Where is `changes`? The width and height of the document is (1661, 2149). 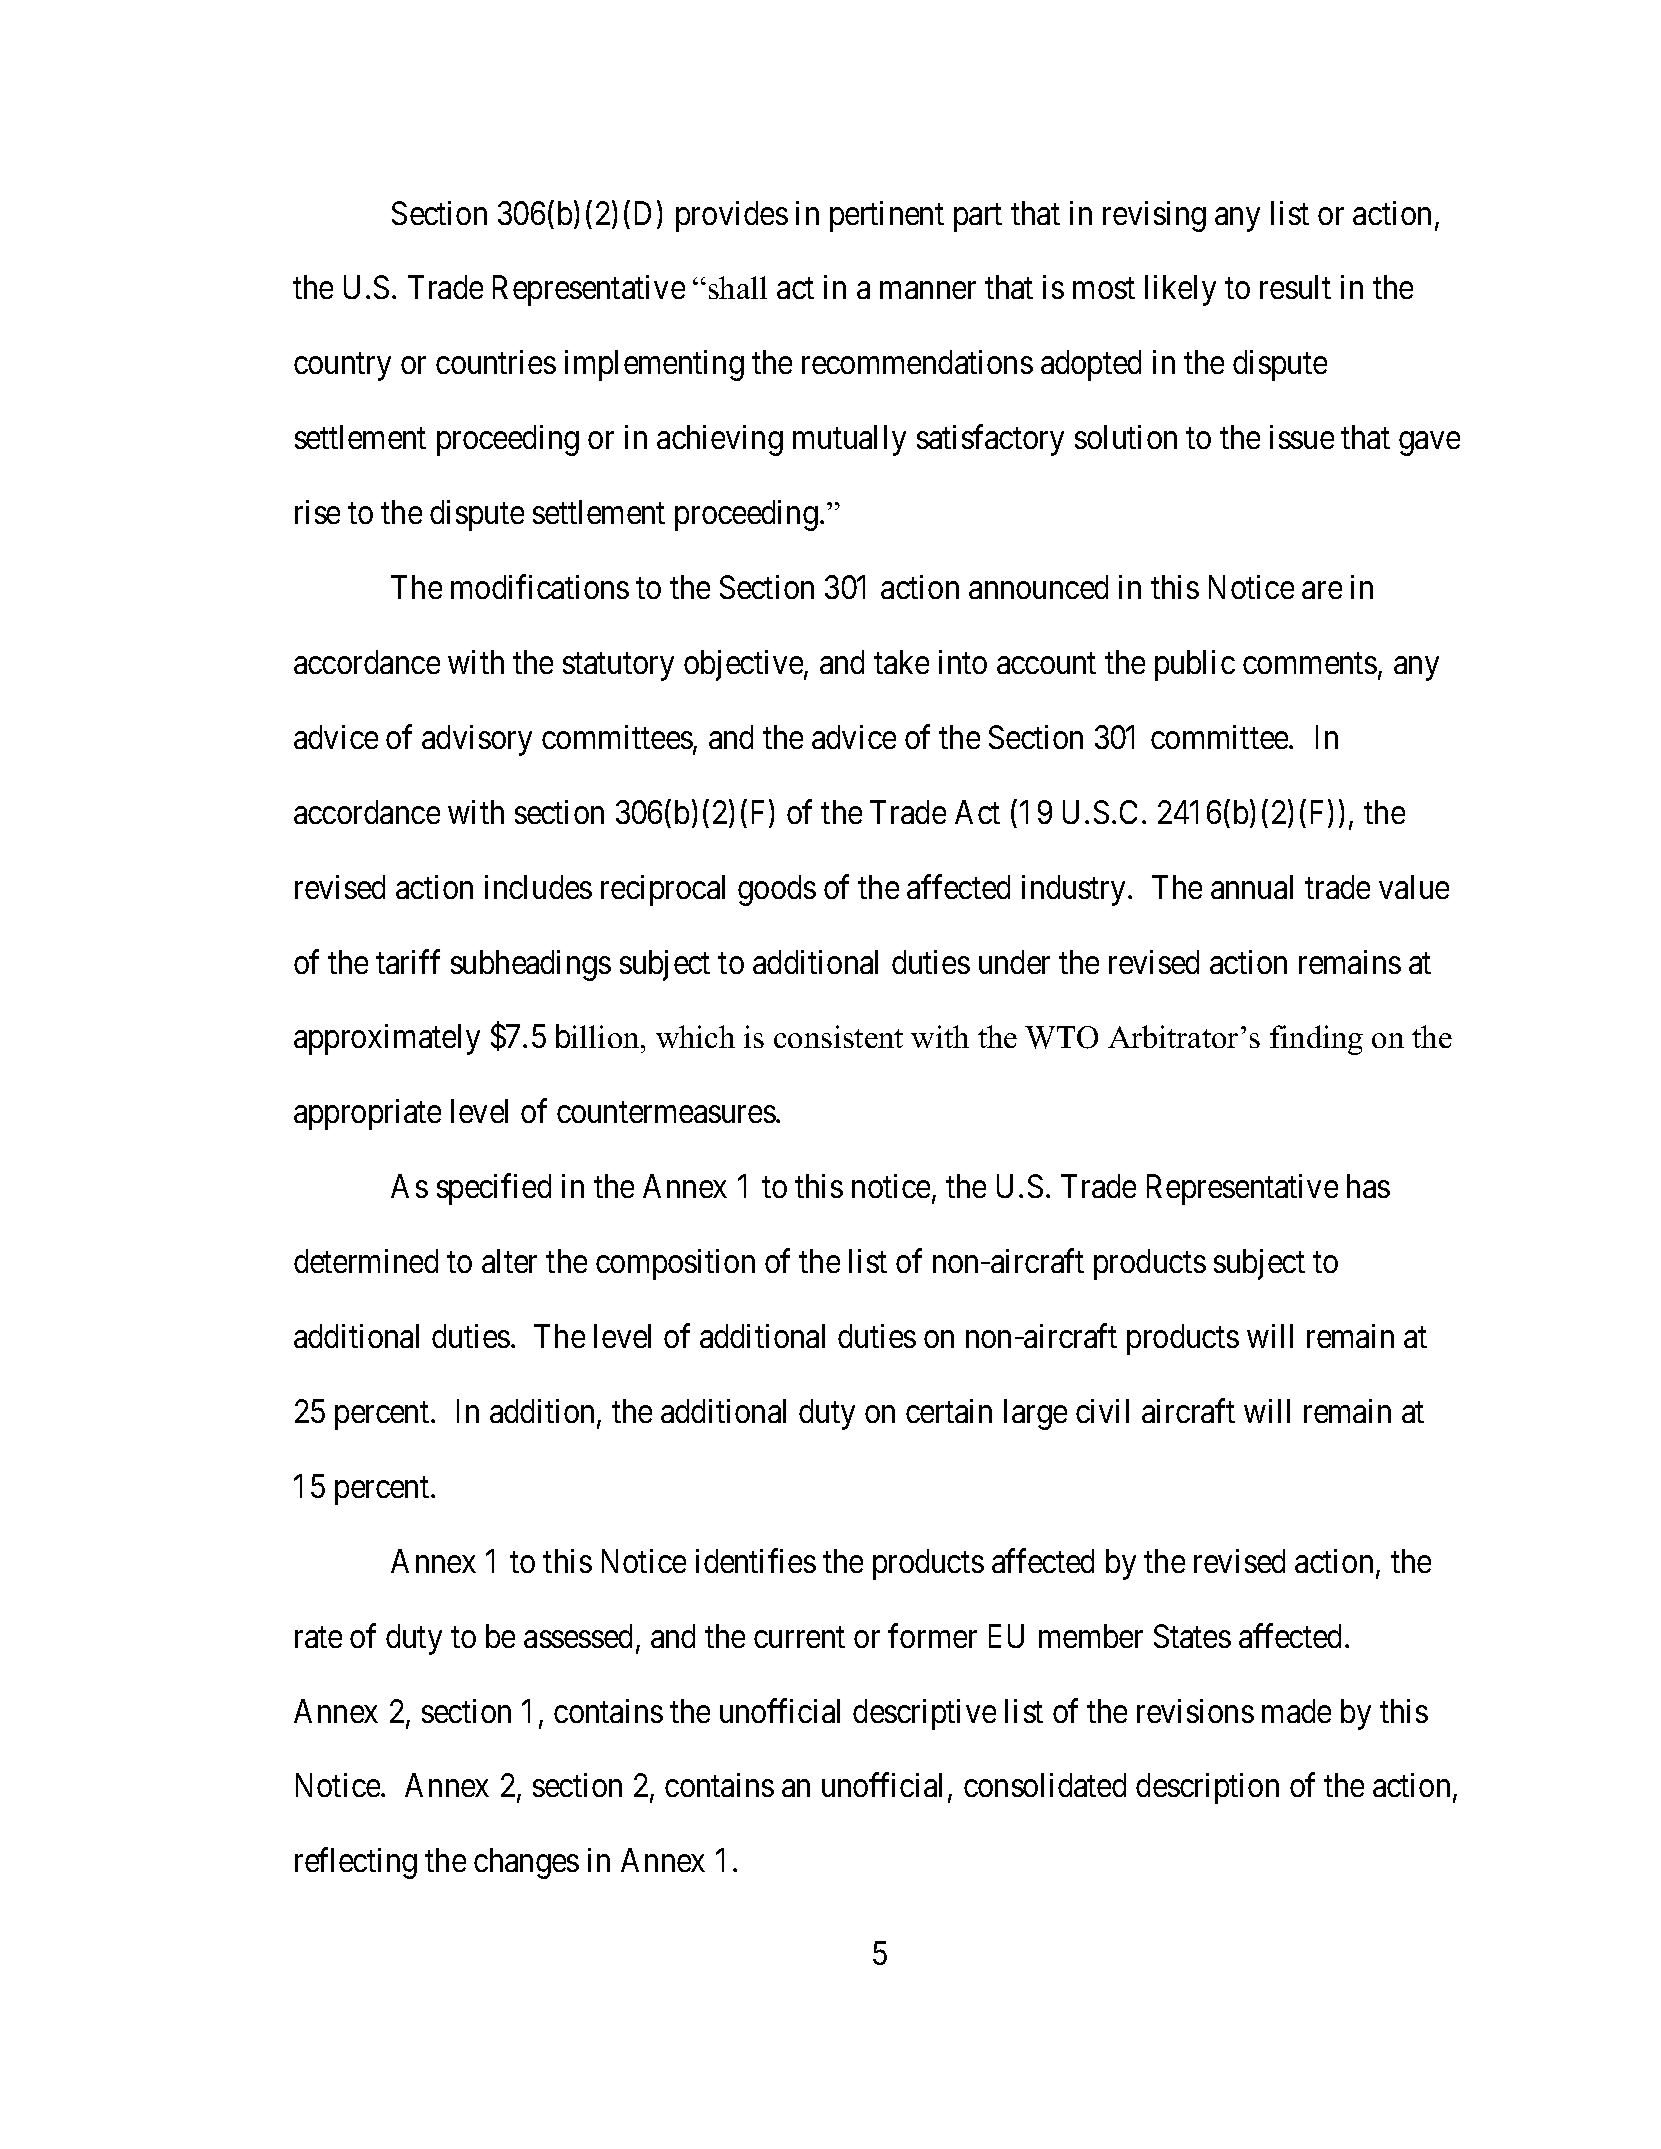 changes is located at coordinates (526, 1863).
